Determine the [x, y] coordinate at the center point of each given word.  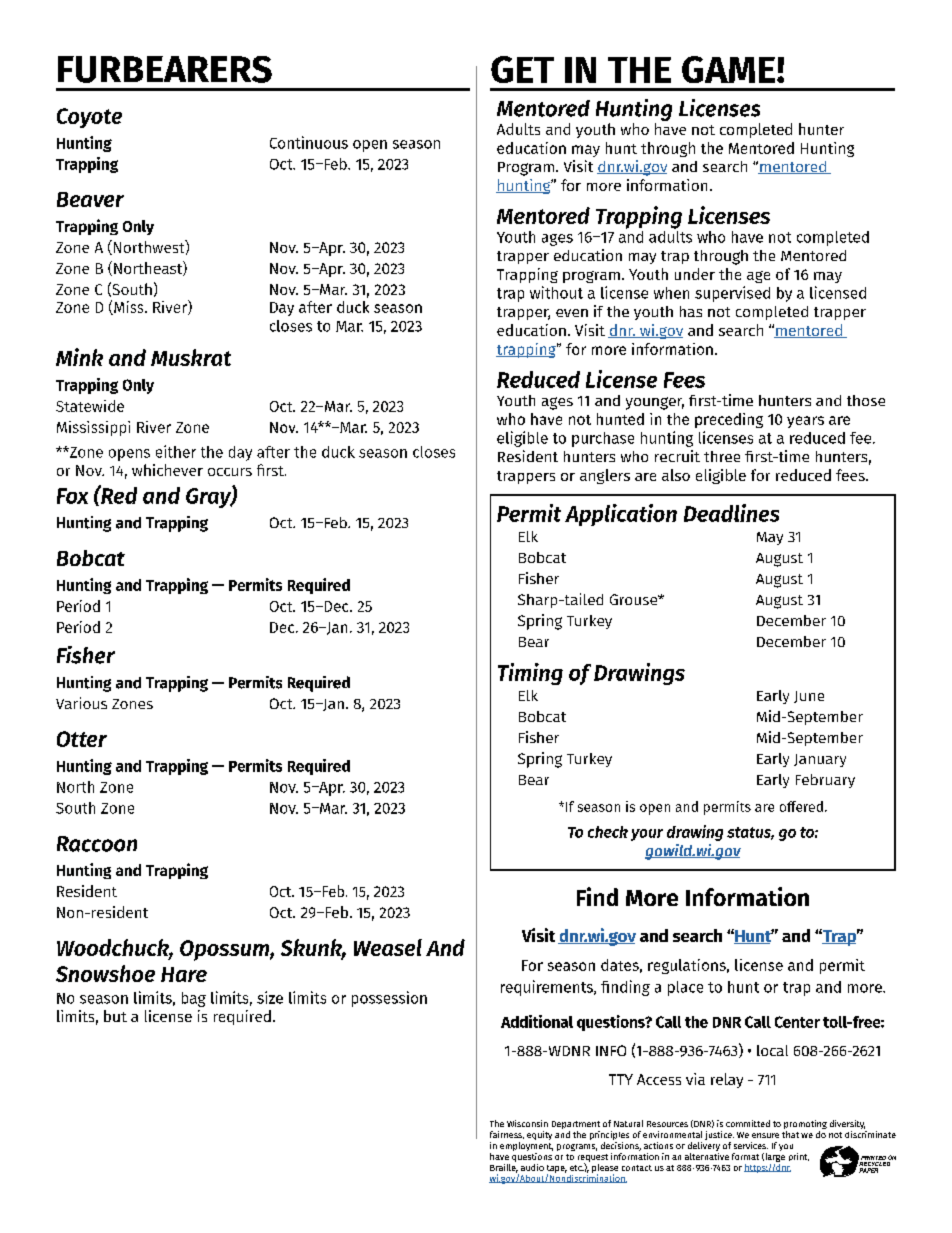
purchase [603, 439]
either [176, 451]
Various [81, 703]
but [115, 1016]
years [805, 422]
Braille [504, 1167]
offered [801, 806]
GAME [728, 69]
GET [522, 69]
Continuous [309, 142]
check [608, 832]
